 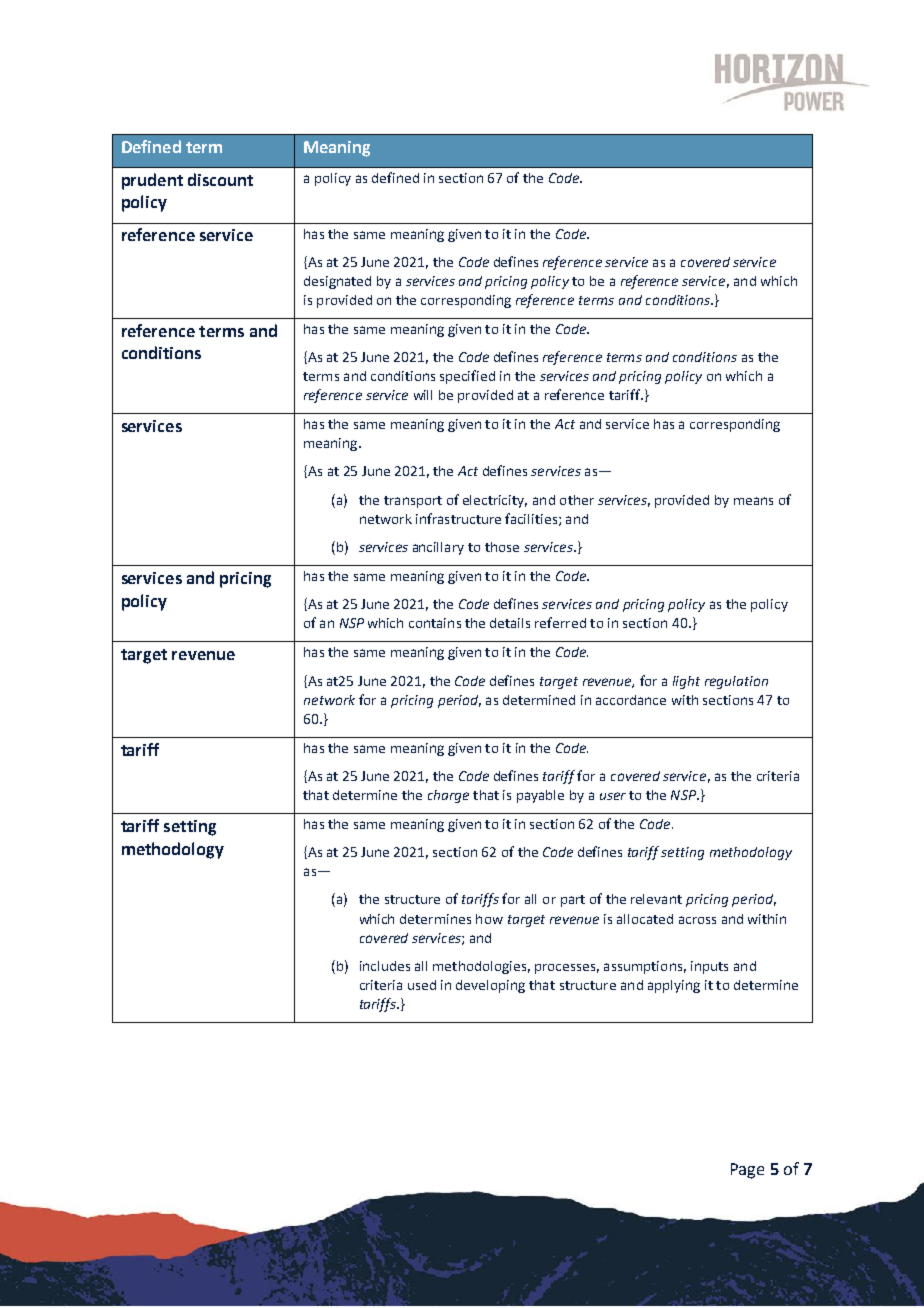 What do you see at coordinates (697, 920) in the page?
I see `across` at bounding box center [697, 920].
